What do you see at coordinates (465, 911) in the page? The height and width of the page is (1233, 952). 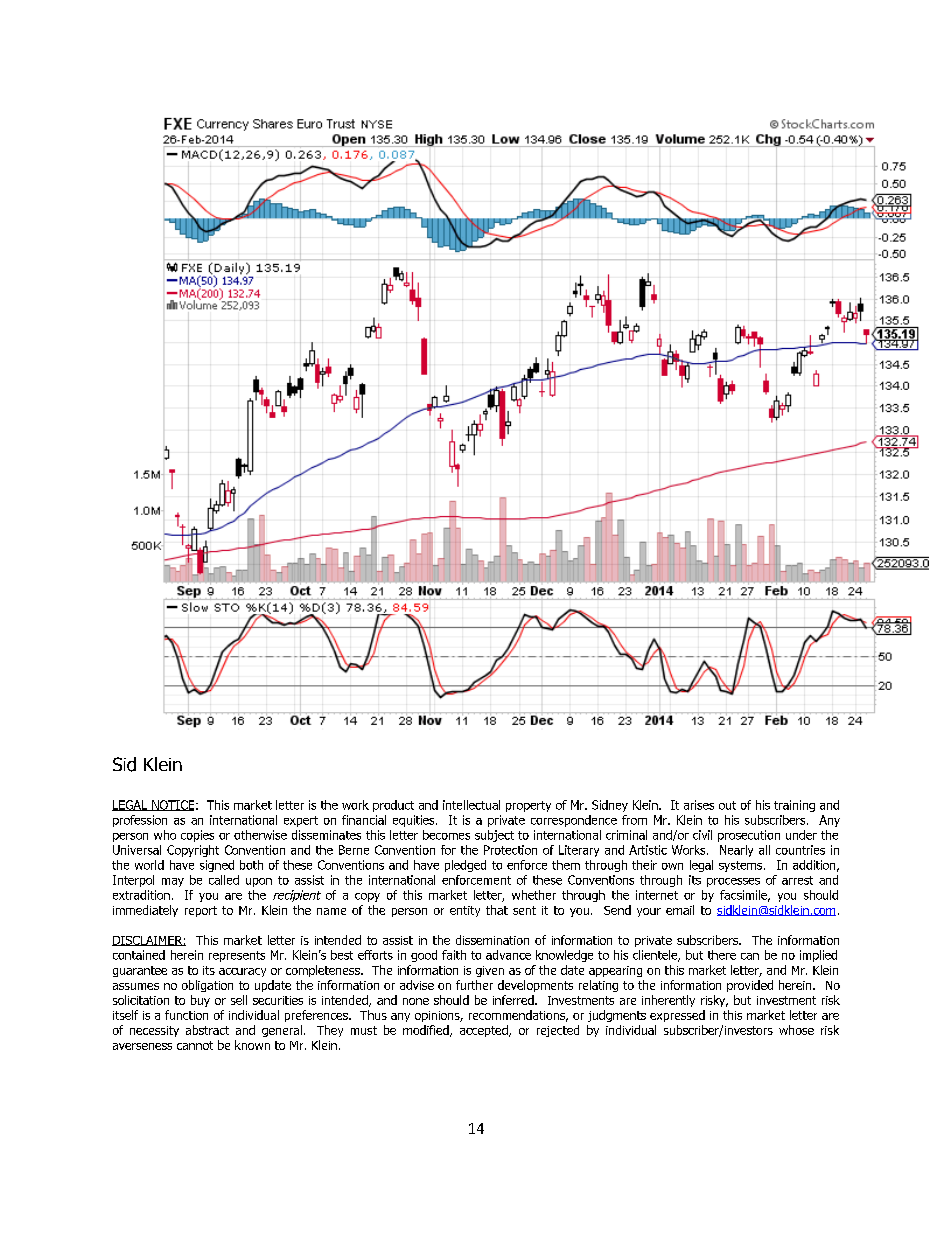 I see `entity` at bounding box center [465, 911].
